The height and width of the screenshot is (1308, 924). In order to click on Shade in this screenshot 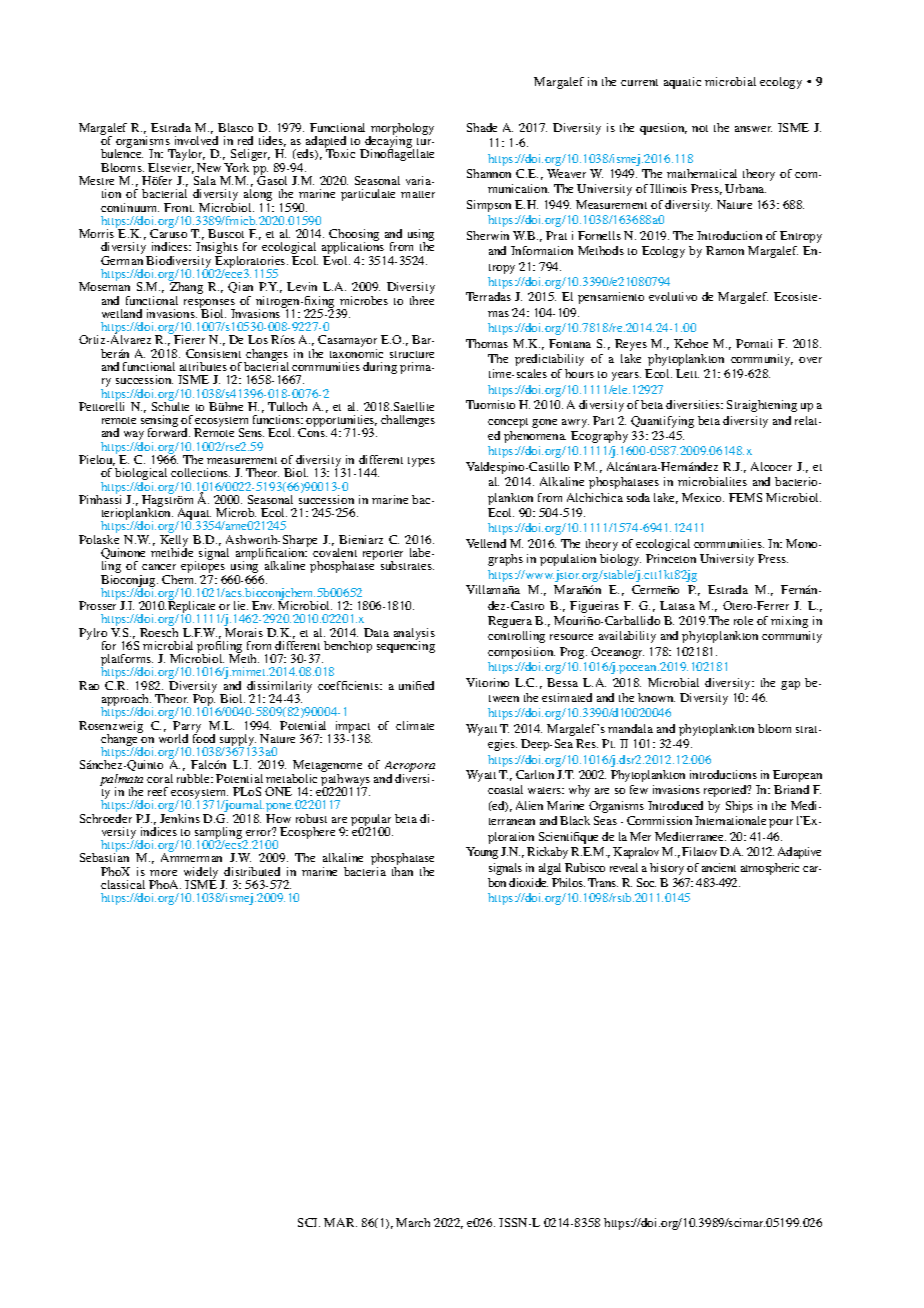, I will do `click(482, 127)`.
